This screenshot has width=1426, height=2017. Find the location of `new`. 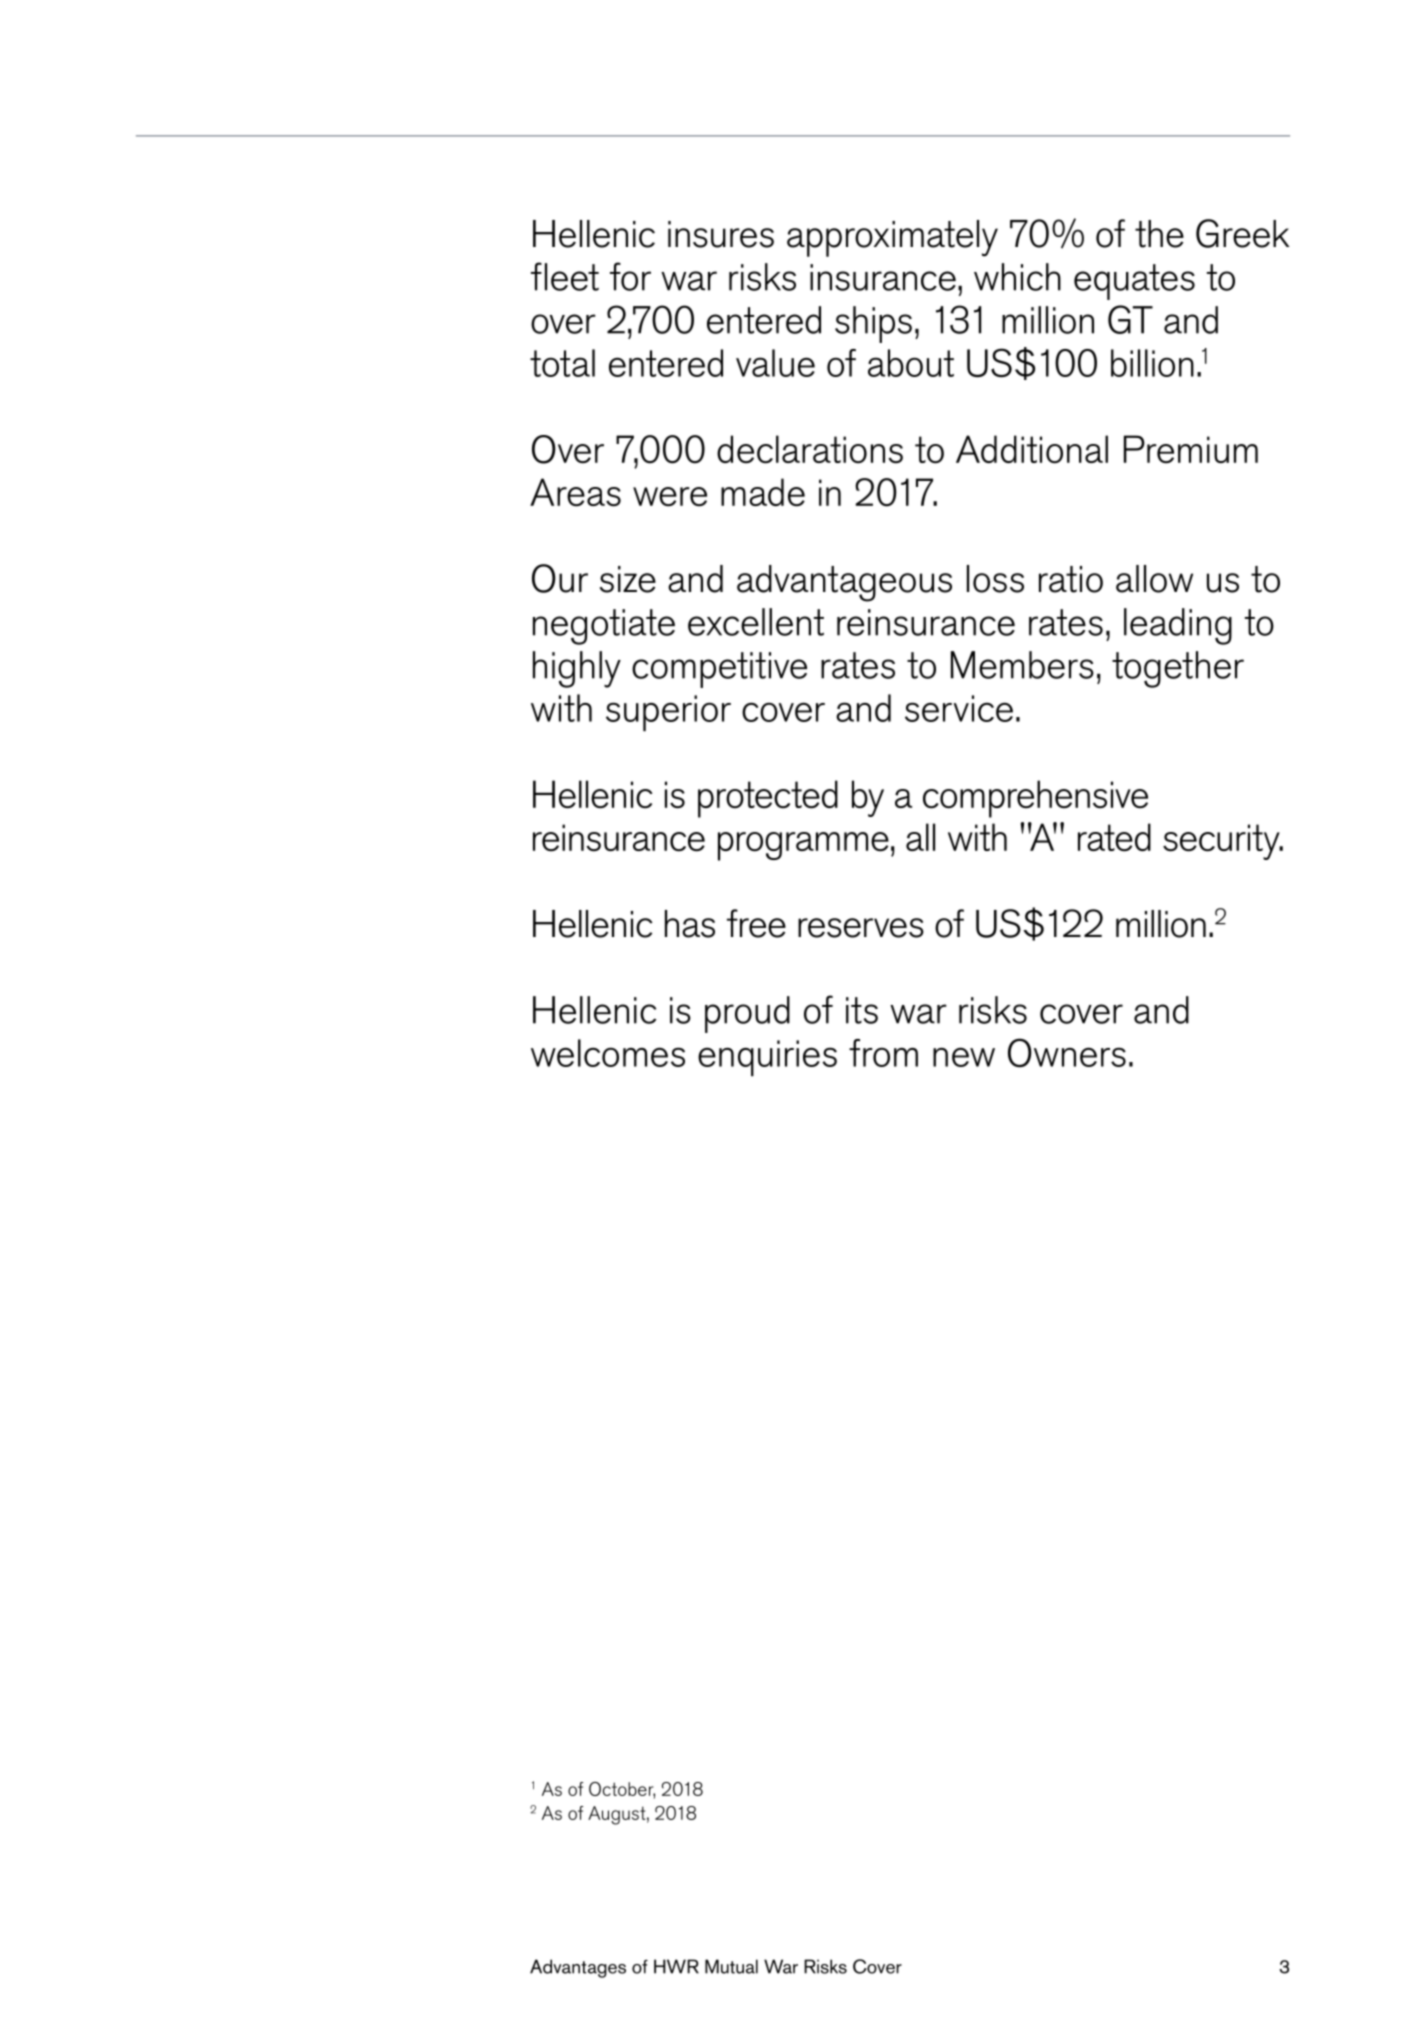

new is located at coordinates (964, 1057).
